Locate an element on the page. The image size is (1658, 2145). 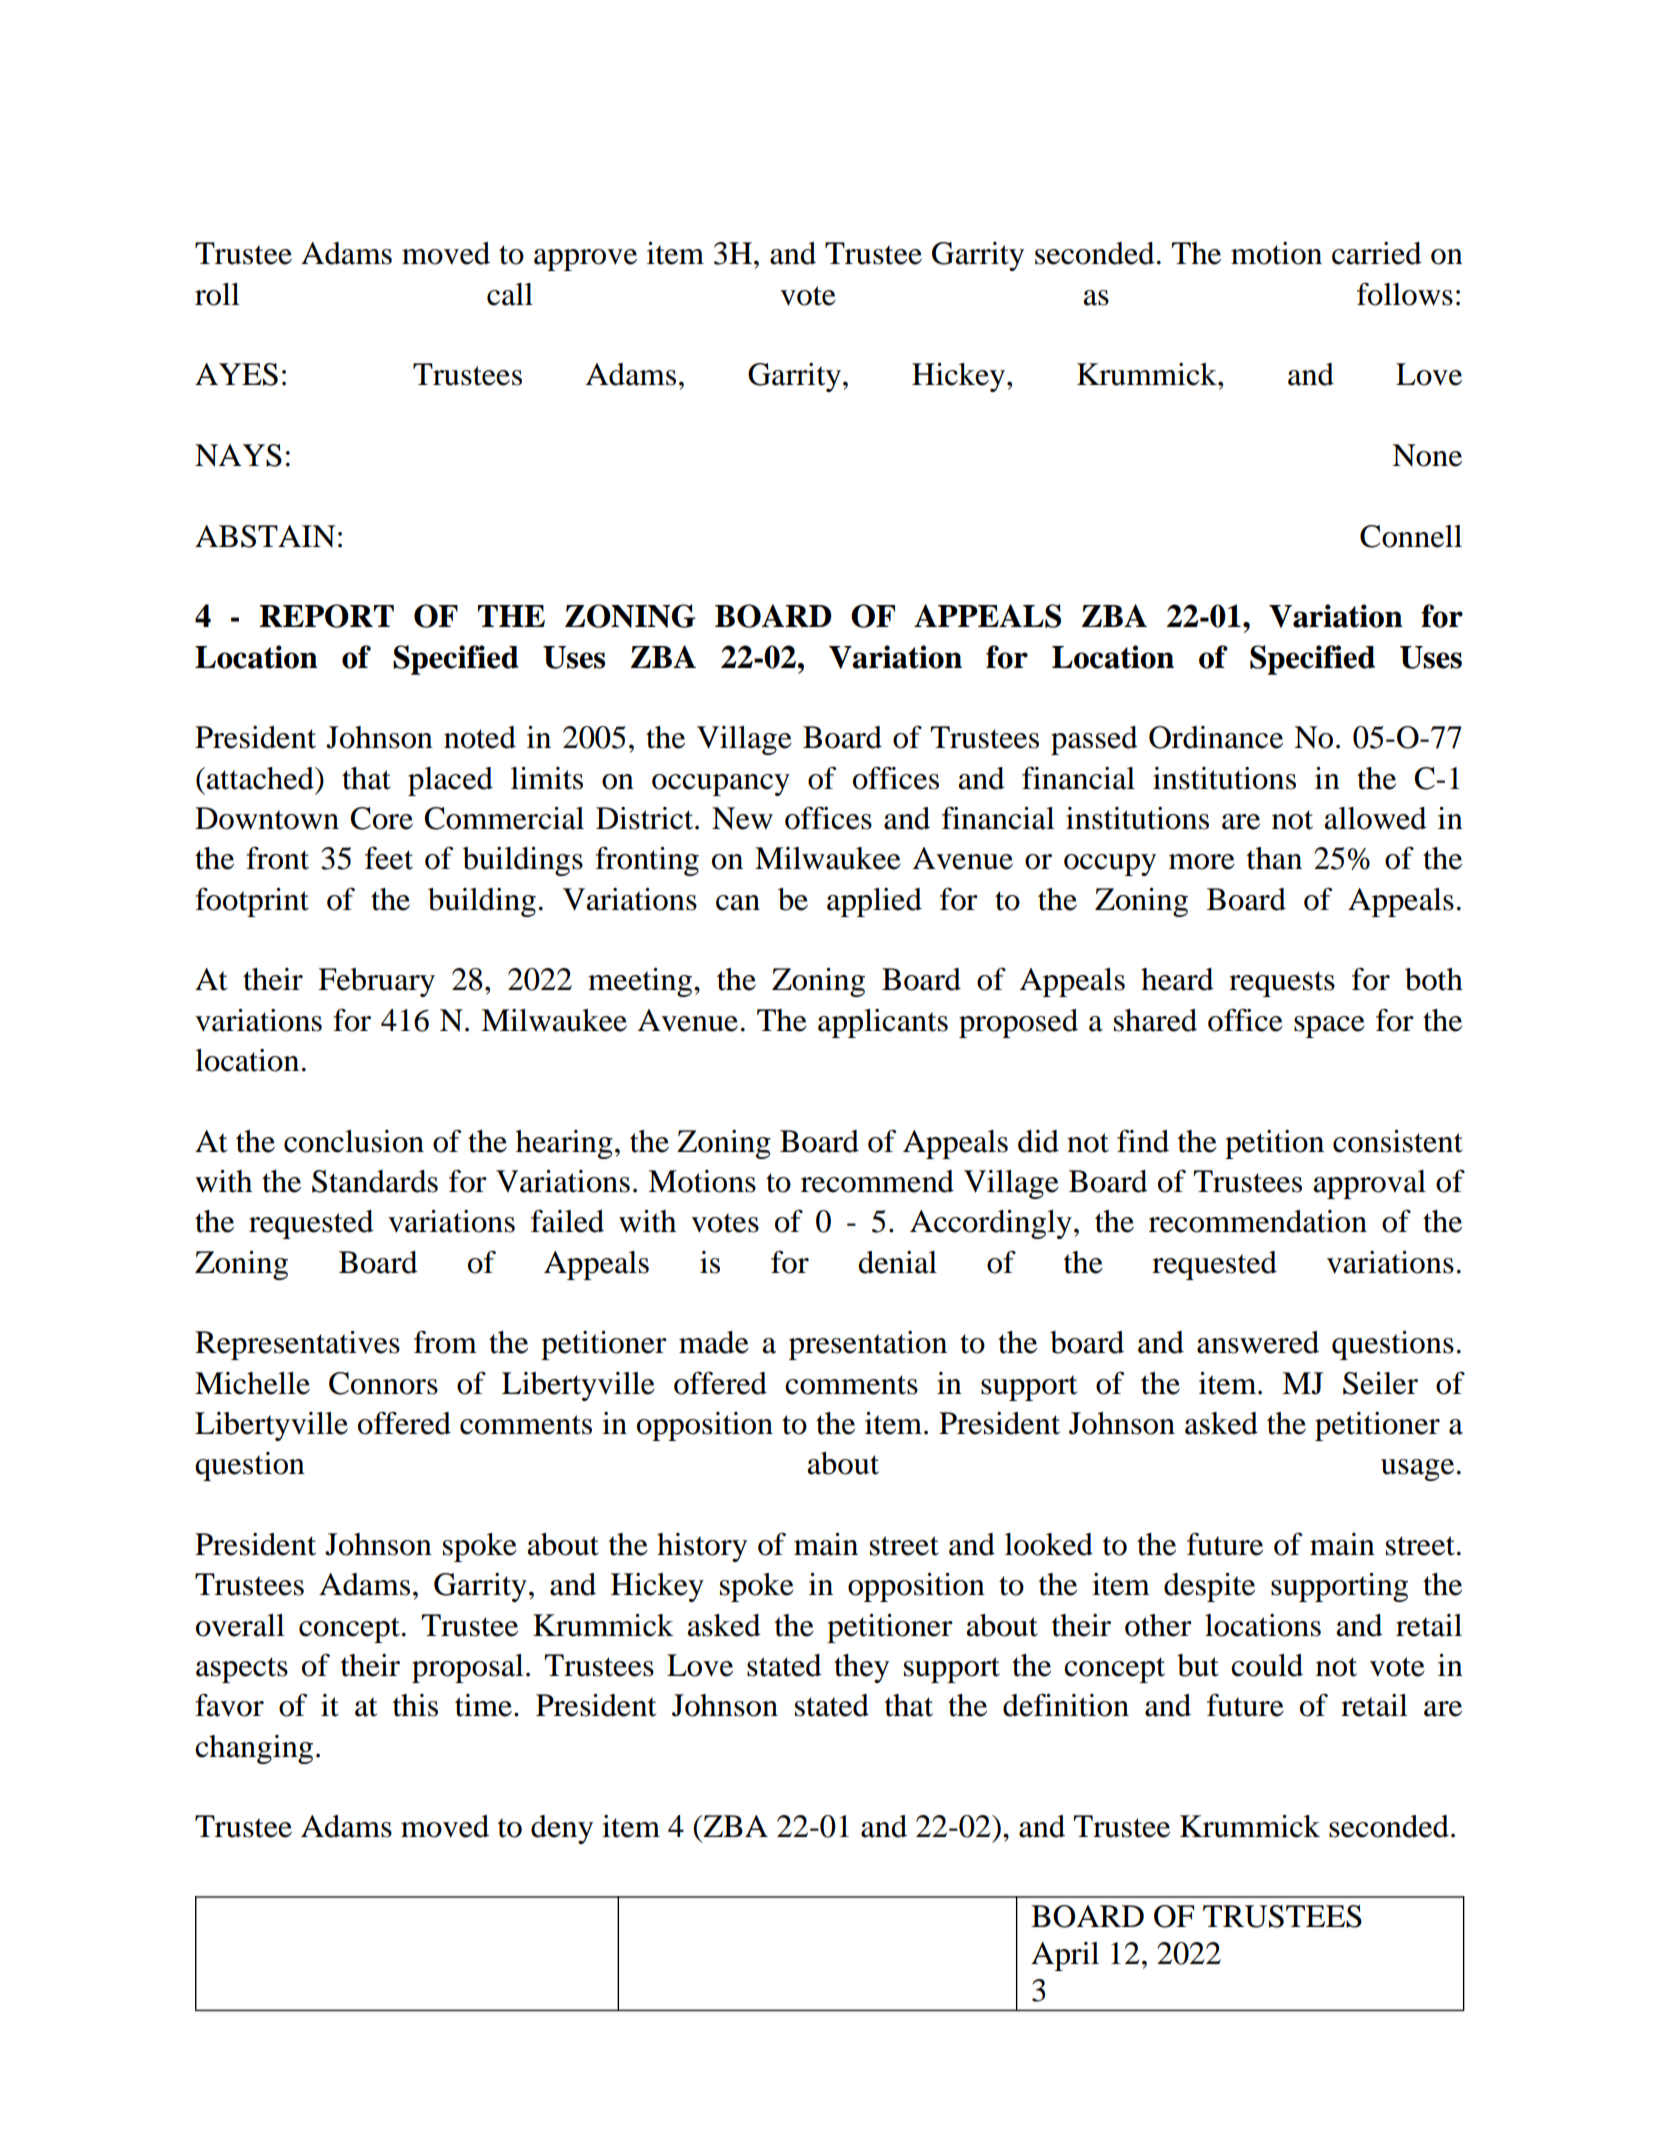
space is located at coordinates (1329, 1027).
